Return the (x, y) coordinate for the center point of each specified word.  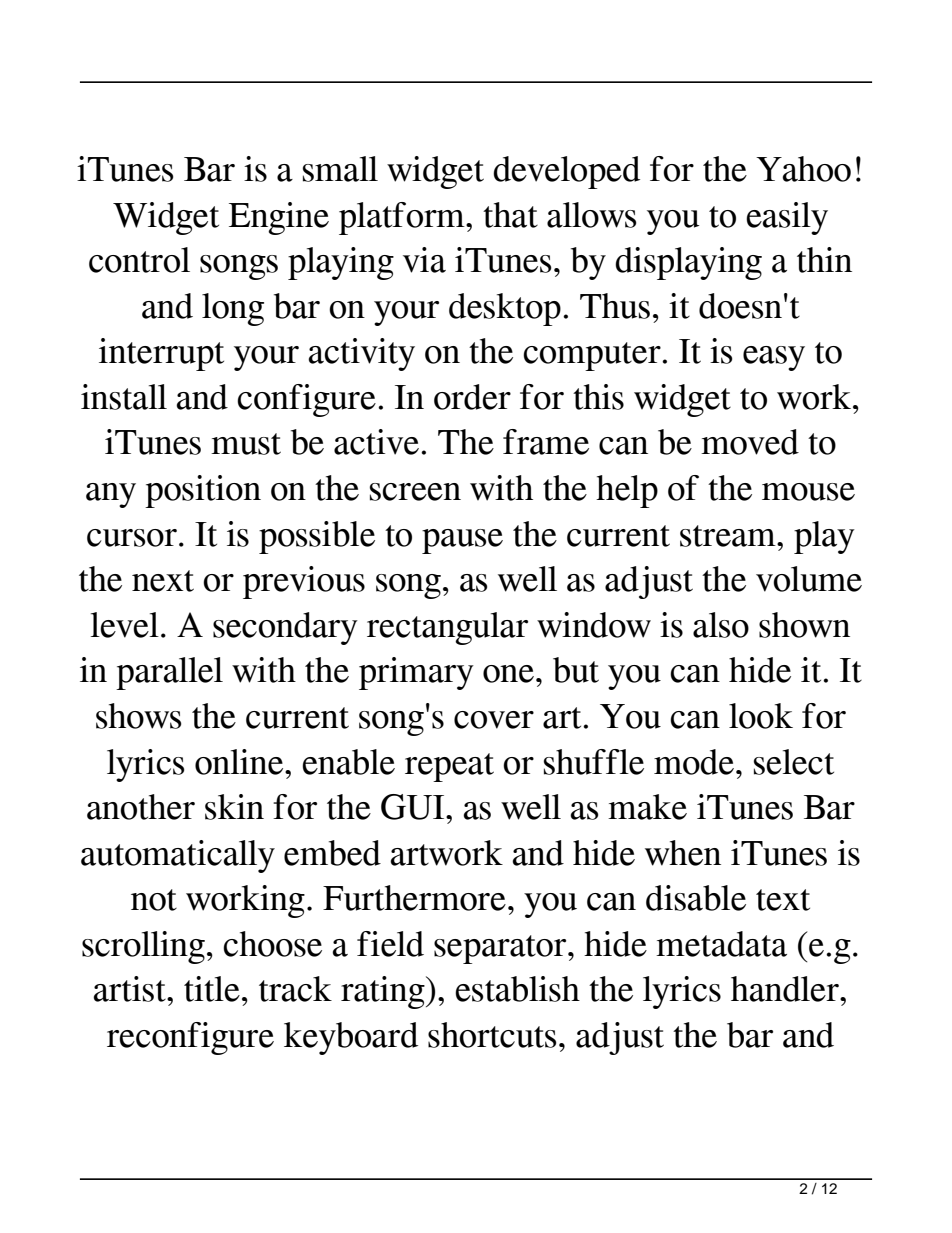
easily (787, 218)
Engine (279, 218)
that (510, 215)
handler (786, 989)
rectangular (447, 628)
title (212, 989)
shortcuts (492, 1035)
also (721, 625)
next (163, 581)
